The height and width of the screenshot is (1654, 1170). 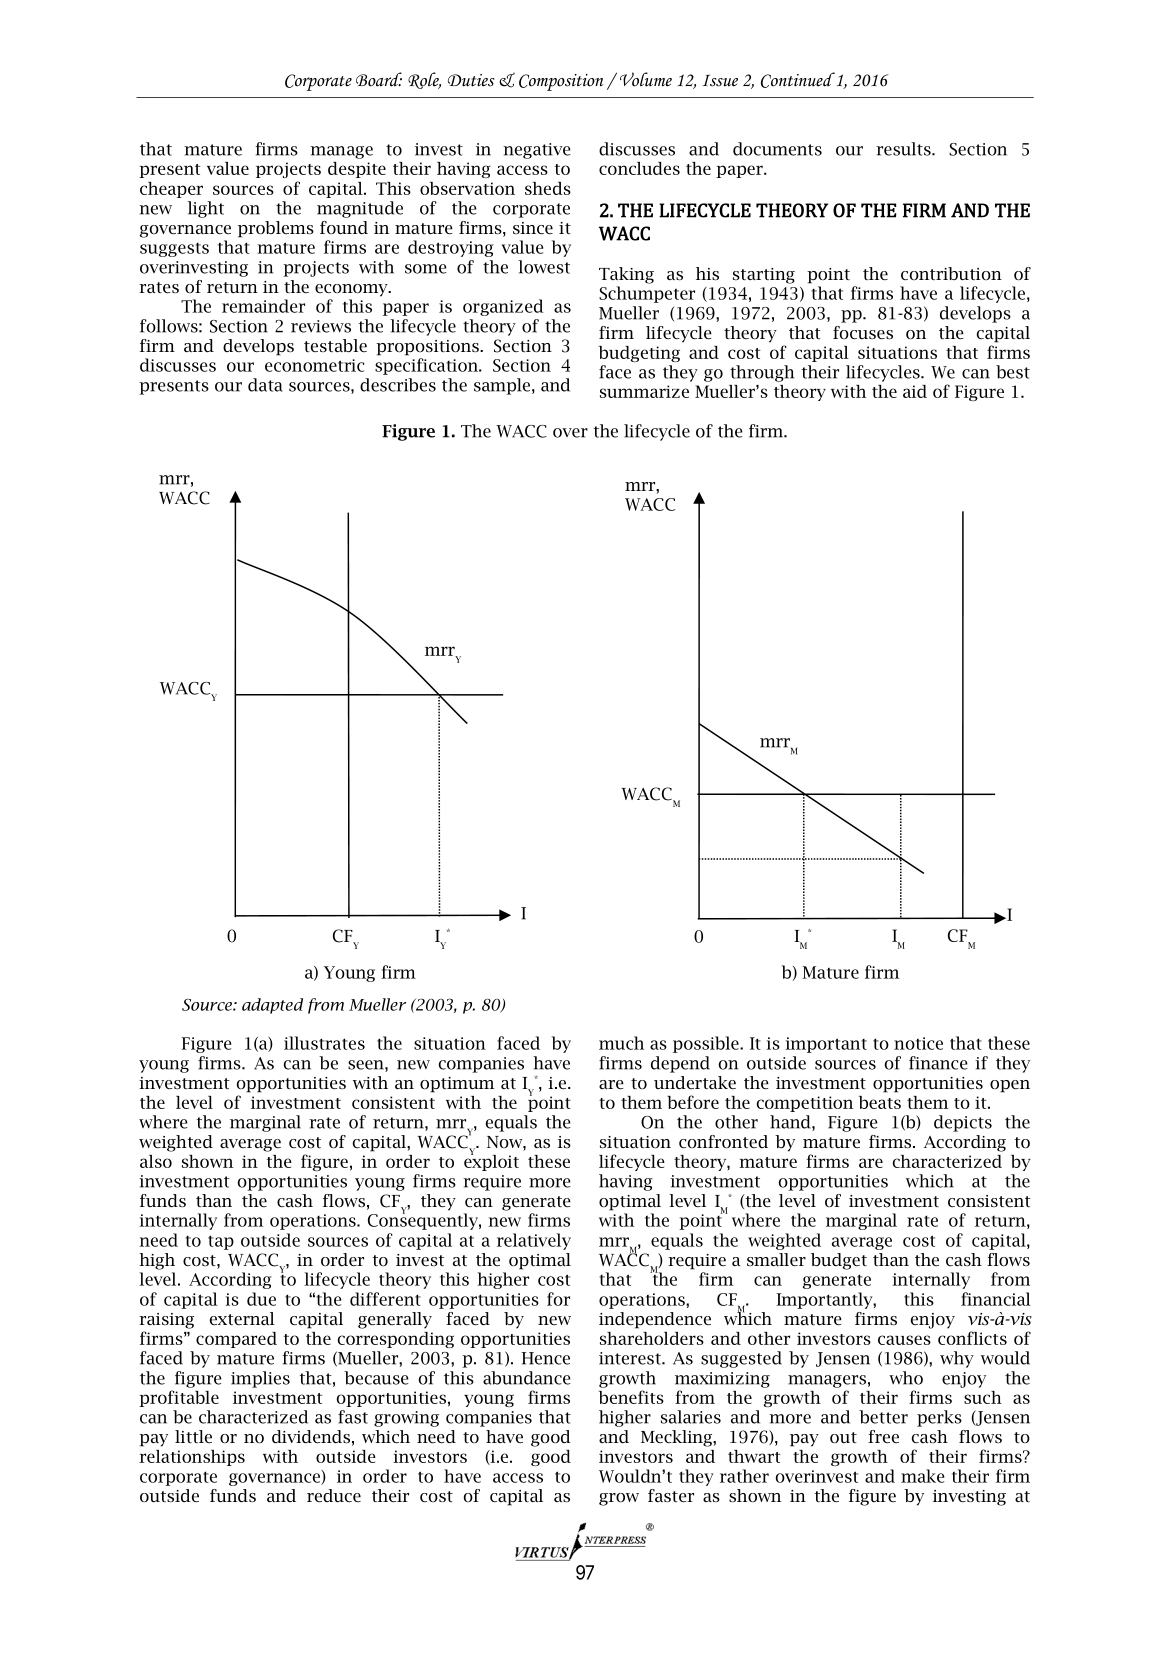 What do you see at coordinates (272, 1006) in the screenshot?
I see `adapted` at bounding box center [272, 1006].
